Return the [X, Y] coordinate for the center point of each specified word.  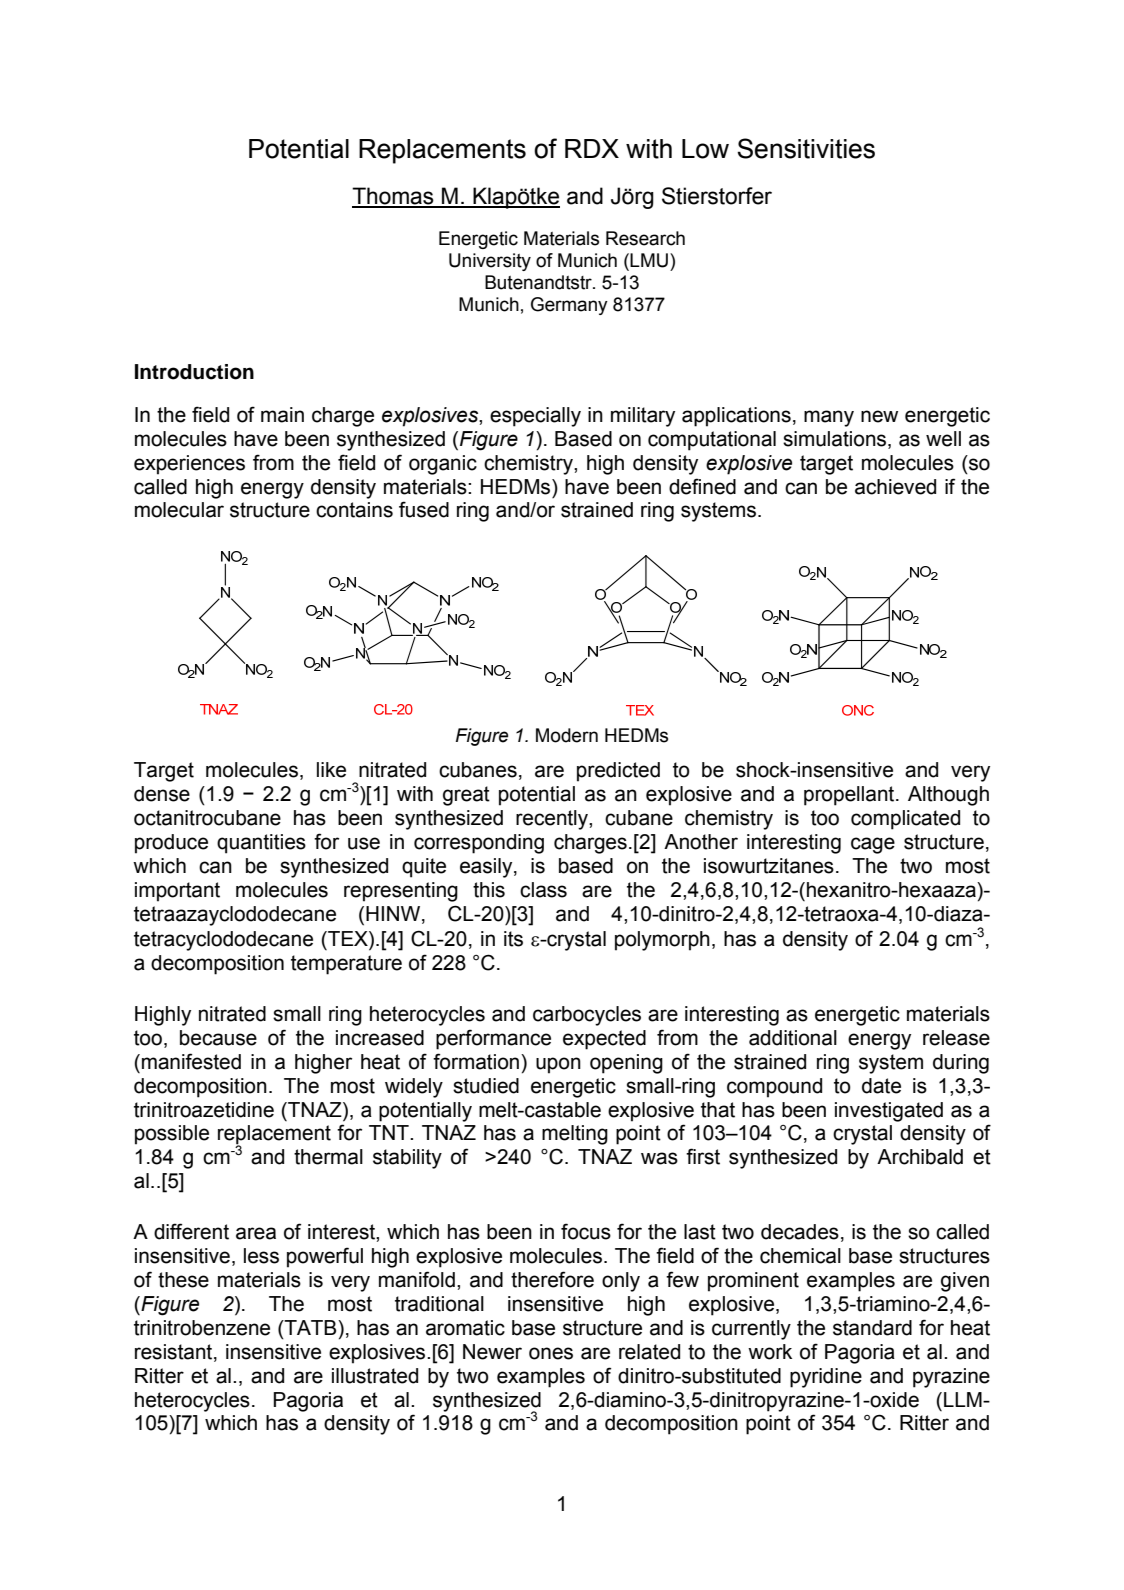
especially [535, 417]
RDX [592, 148]
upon [558, 1065]
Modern [567, 735]
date [881, 1086]
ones [551, 1353]
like [331, 770]
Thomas [394, 197]
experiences [189, 465]
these [183, 1280]
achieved [895, 487]
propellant [850, 796]
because [218, 1038]
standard [872, 1328]
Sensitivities [806, 148]
